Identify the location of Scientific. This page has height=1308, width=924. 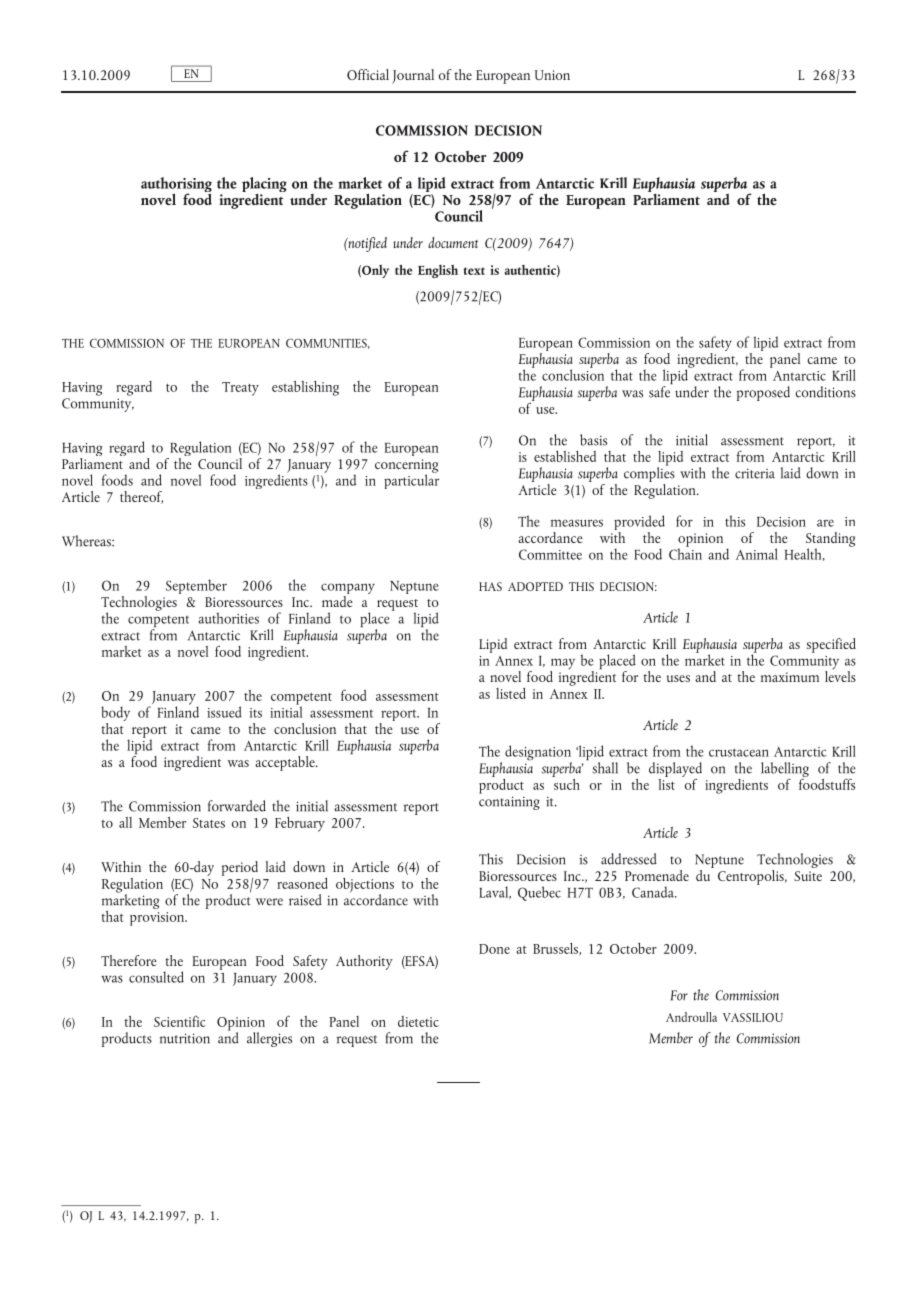
(180, 1021).
